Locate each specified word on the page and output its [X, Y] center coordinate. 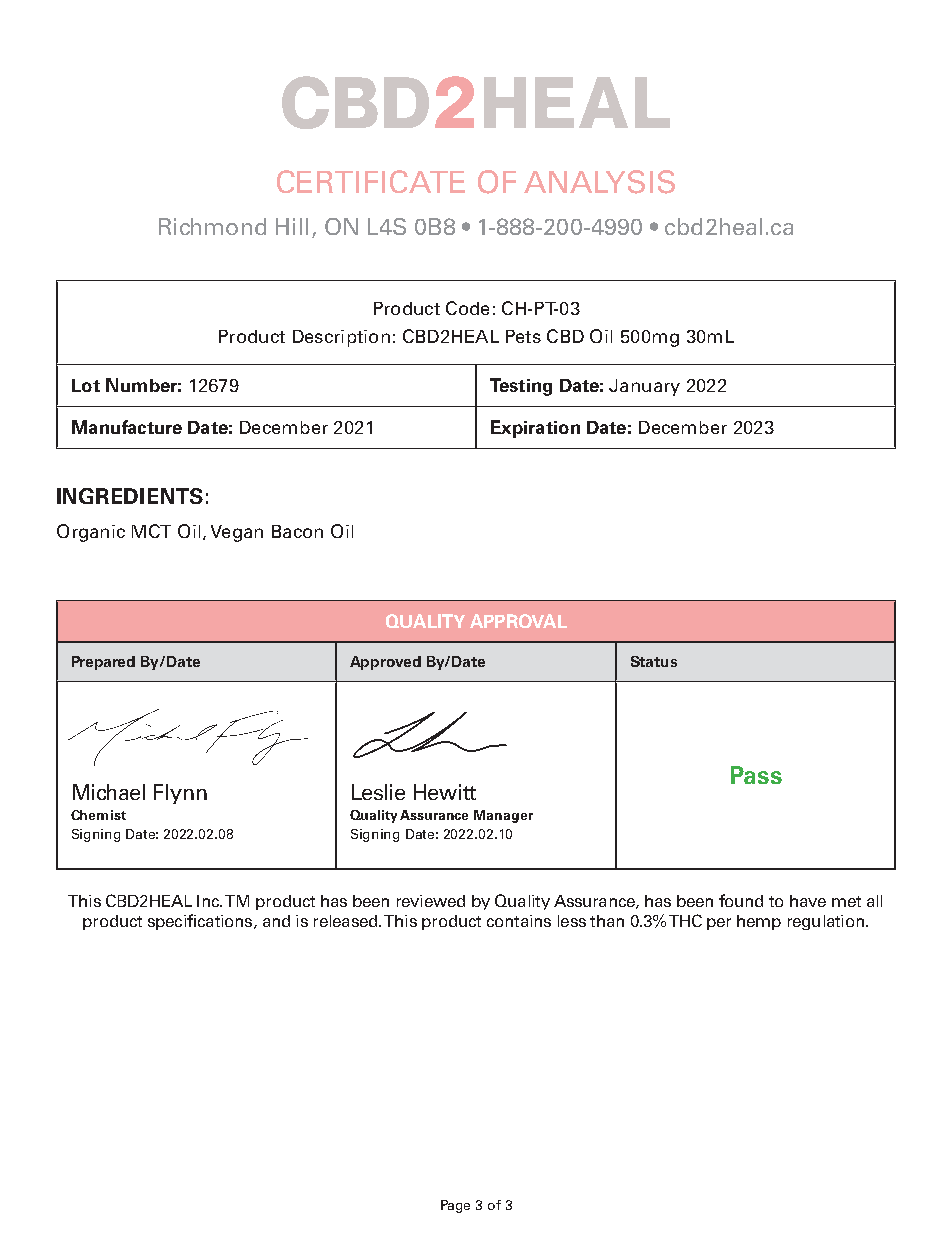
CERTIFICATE [371, 181]
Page [455, 1206]
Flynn [180, 794]
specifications [201, 922]
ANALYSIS [599, 182]
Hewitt [445, 792]
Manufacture [127, 427]
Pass [756, 775]
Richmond [212, 226]
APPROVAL [518, 621]
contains [519, 921]
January [644, 387]
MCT [151, 531]
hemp [759, 922]
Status [654, 661]
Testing [521, 387]
